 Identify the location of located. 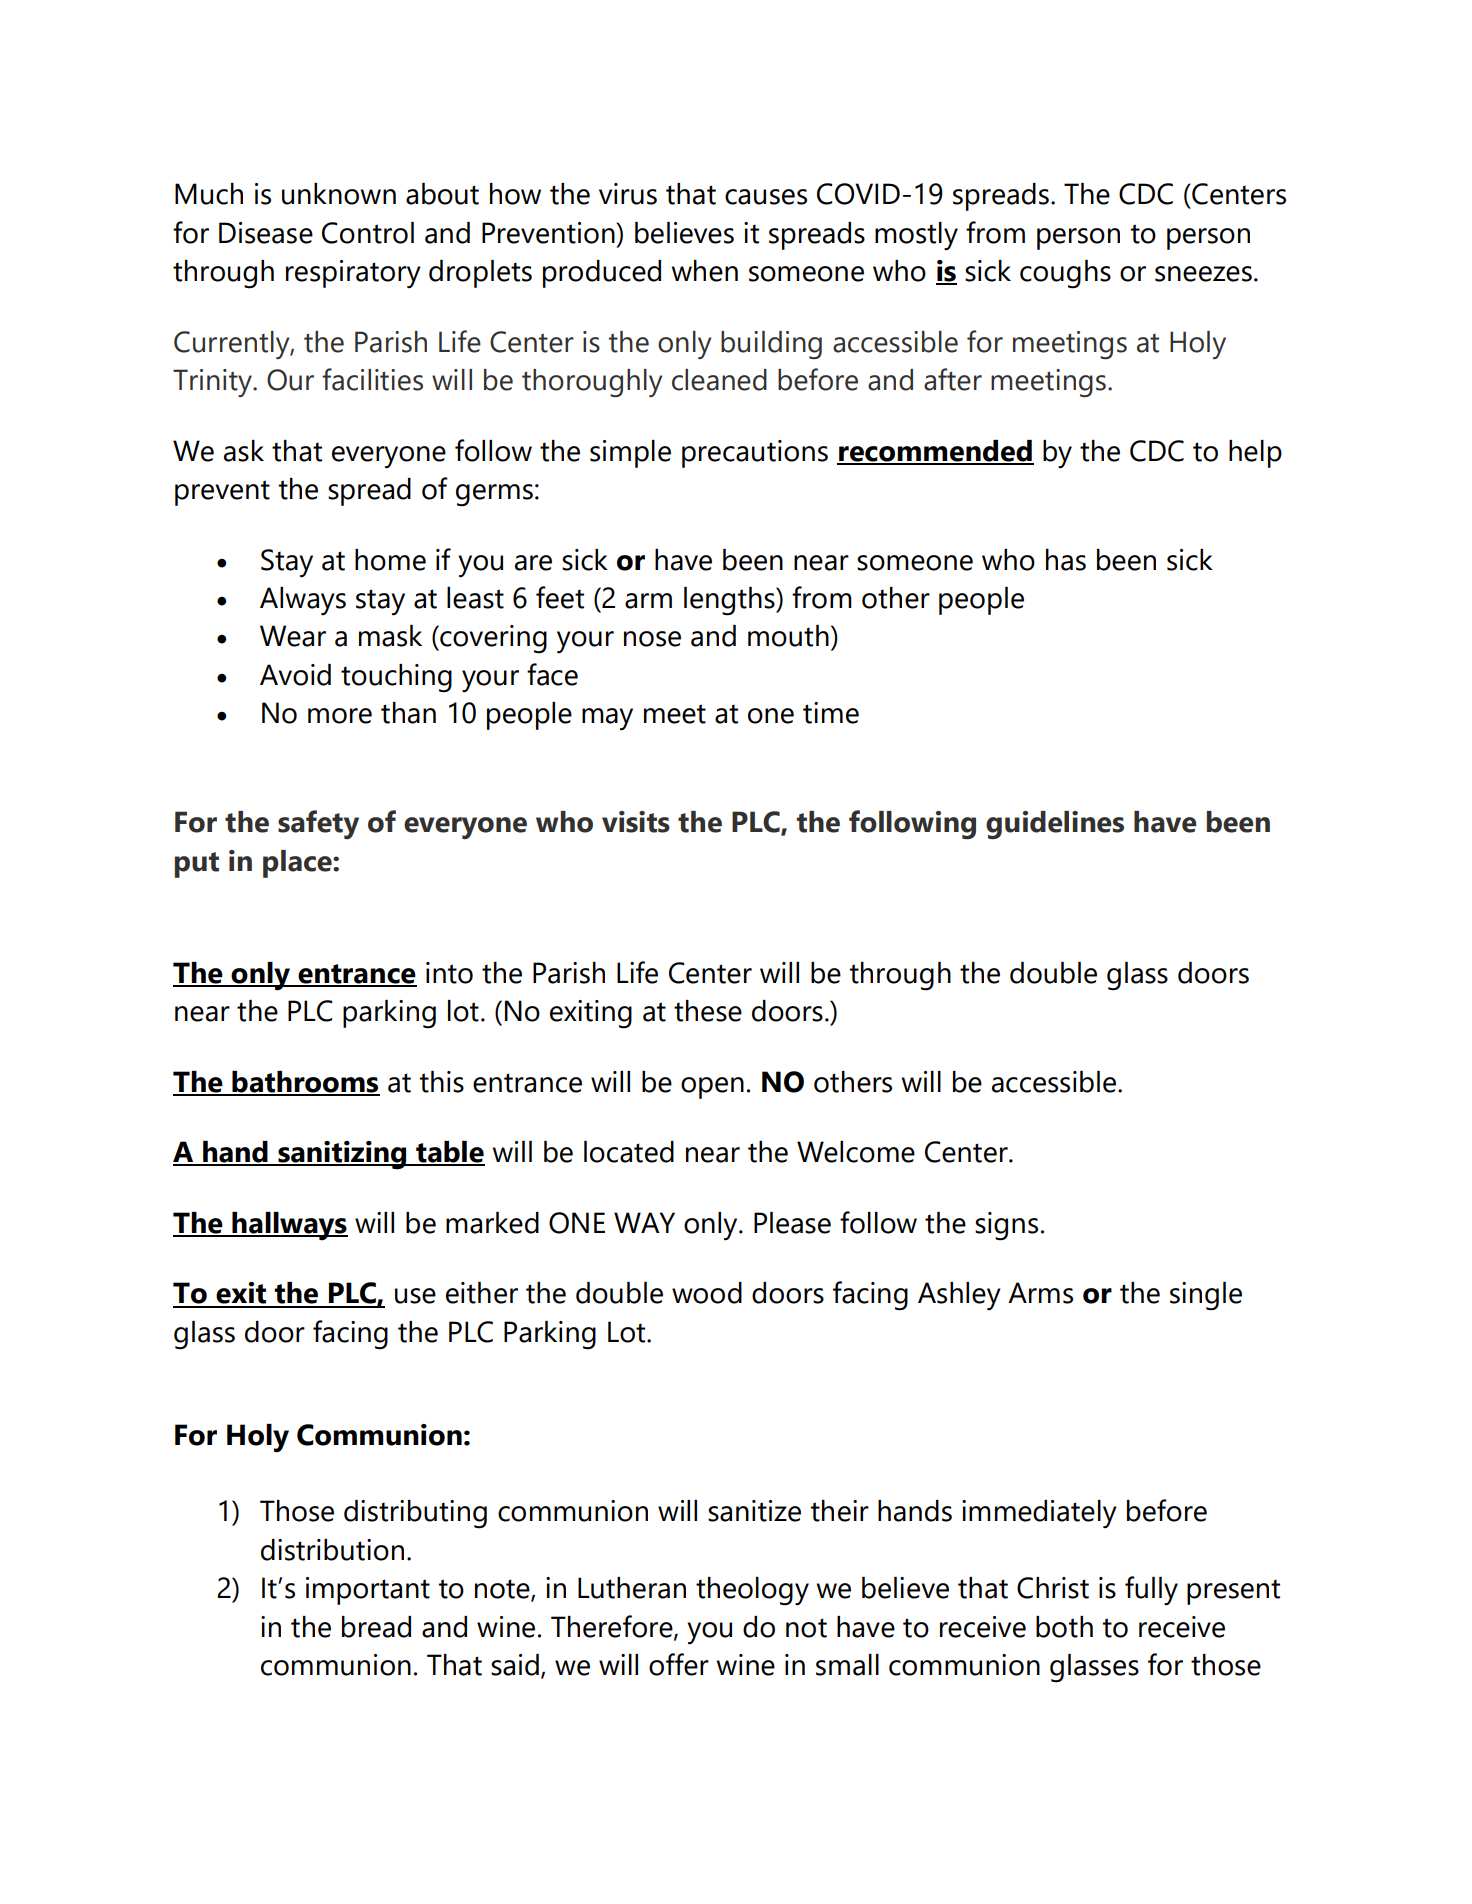
(629, 1152).
